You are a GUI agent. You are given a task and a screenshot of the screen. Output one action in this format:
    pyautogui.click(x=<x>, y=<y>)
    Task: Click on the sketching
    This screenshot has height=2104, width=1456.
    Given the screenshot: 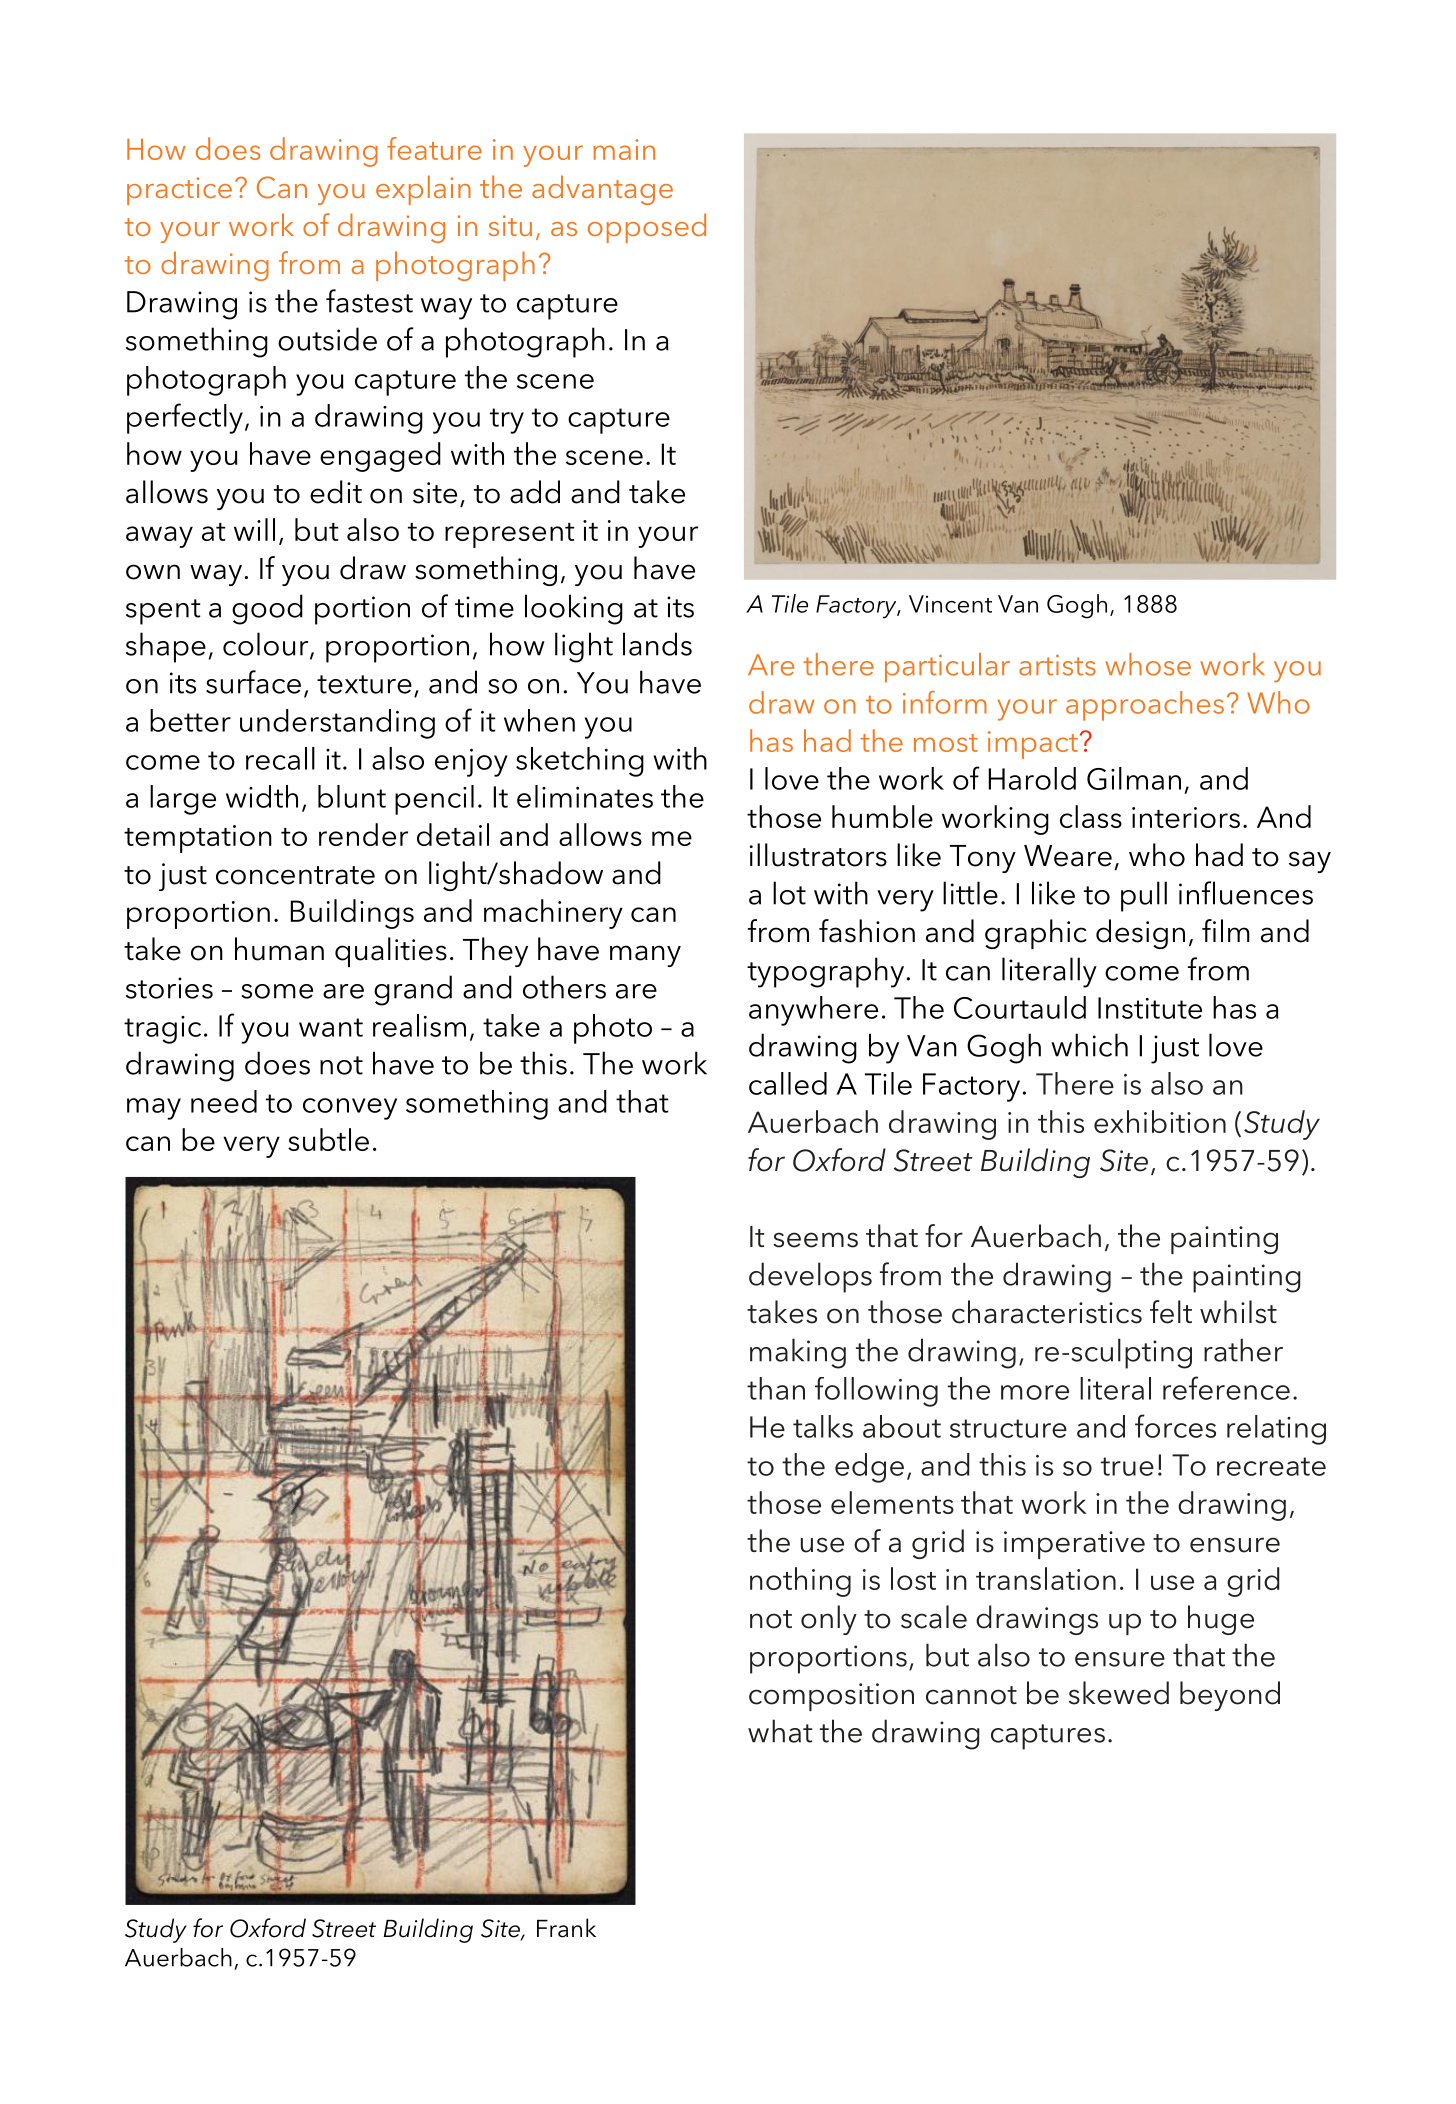 What is the action you would take?
    pyautogui.click(x=580, y=762)
